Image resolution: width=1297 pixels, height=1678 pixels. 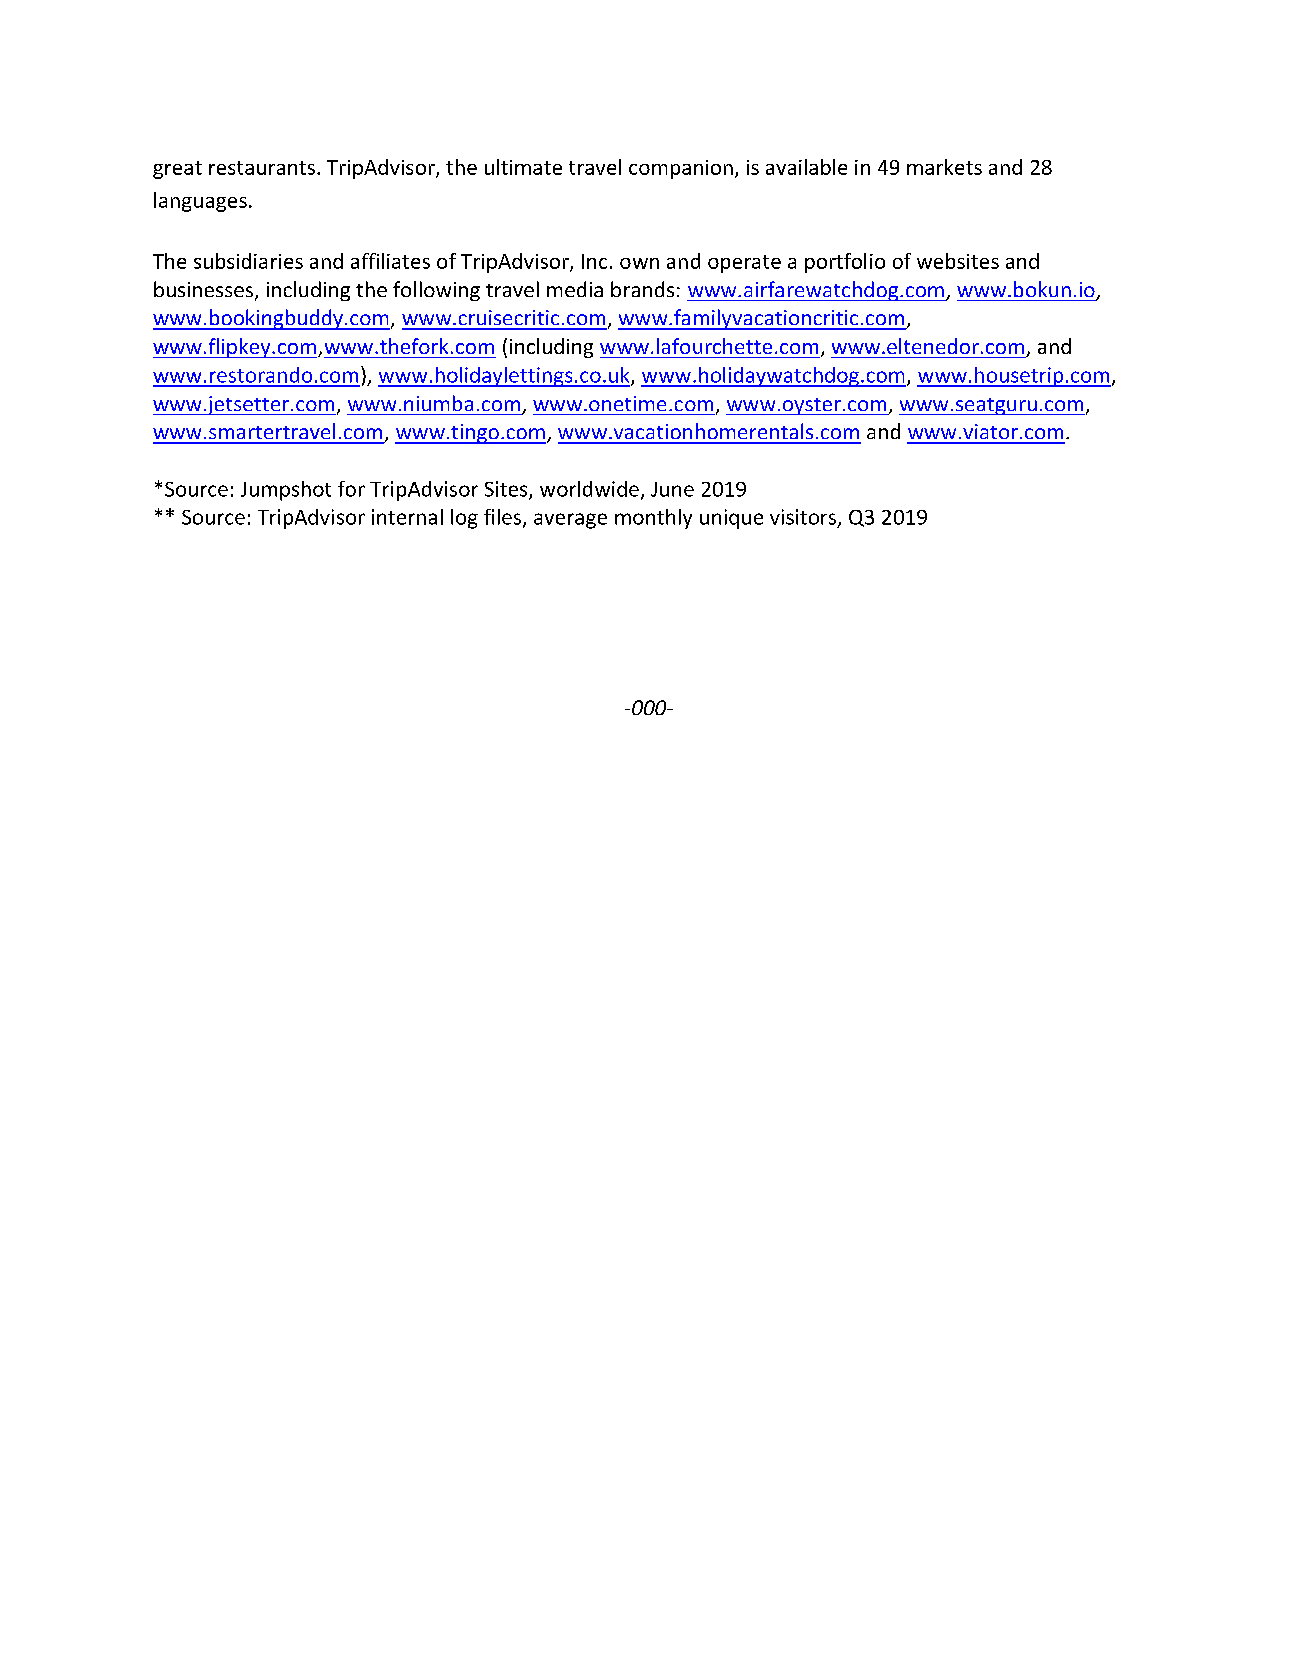 I want to click on visitors, so click(x=803, y=517).
